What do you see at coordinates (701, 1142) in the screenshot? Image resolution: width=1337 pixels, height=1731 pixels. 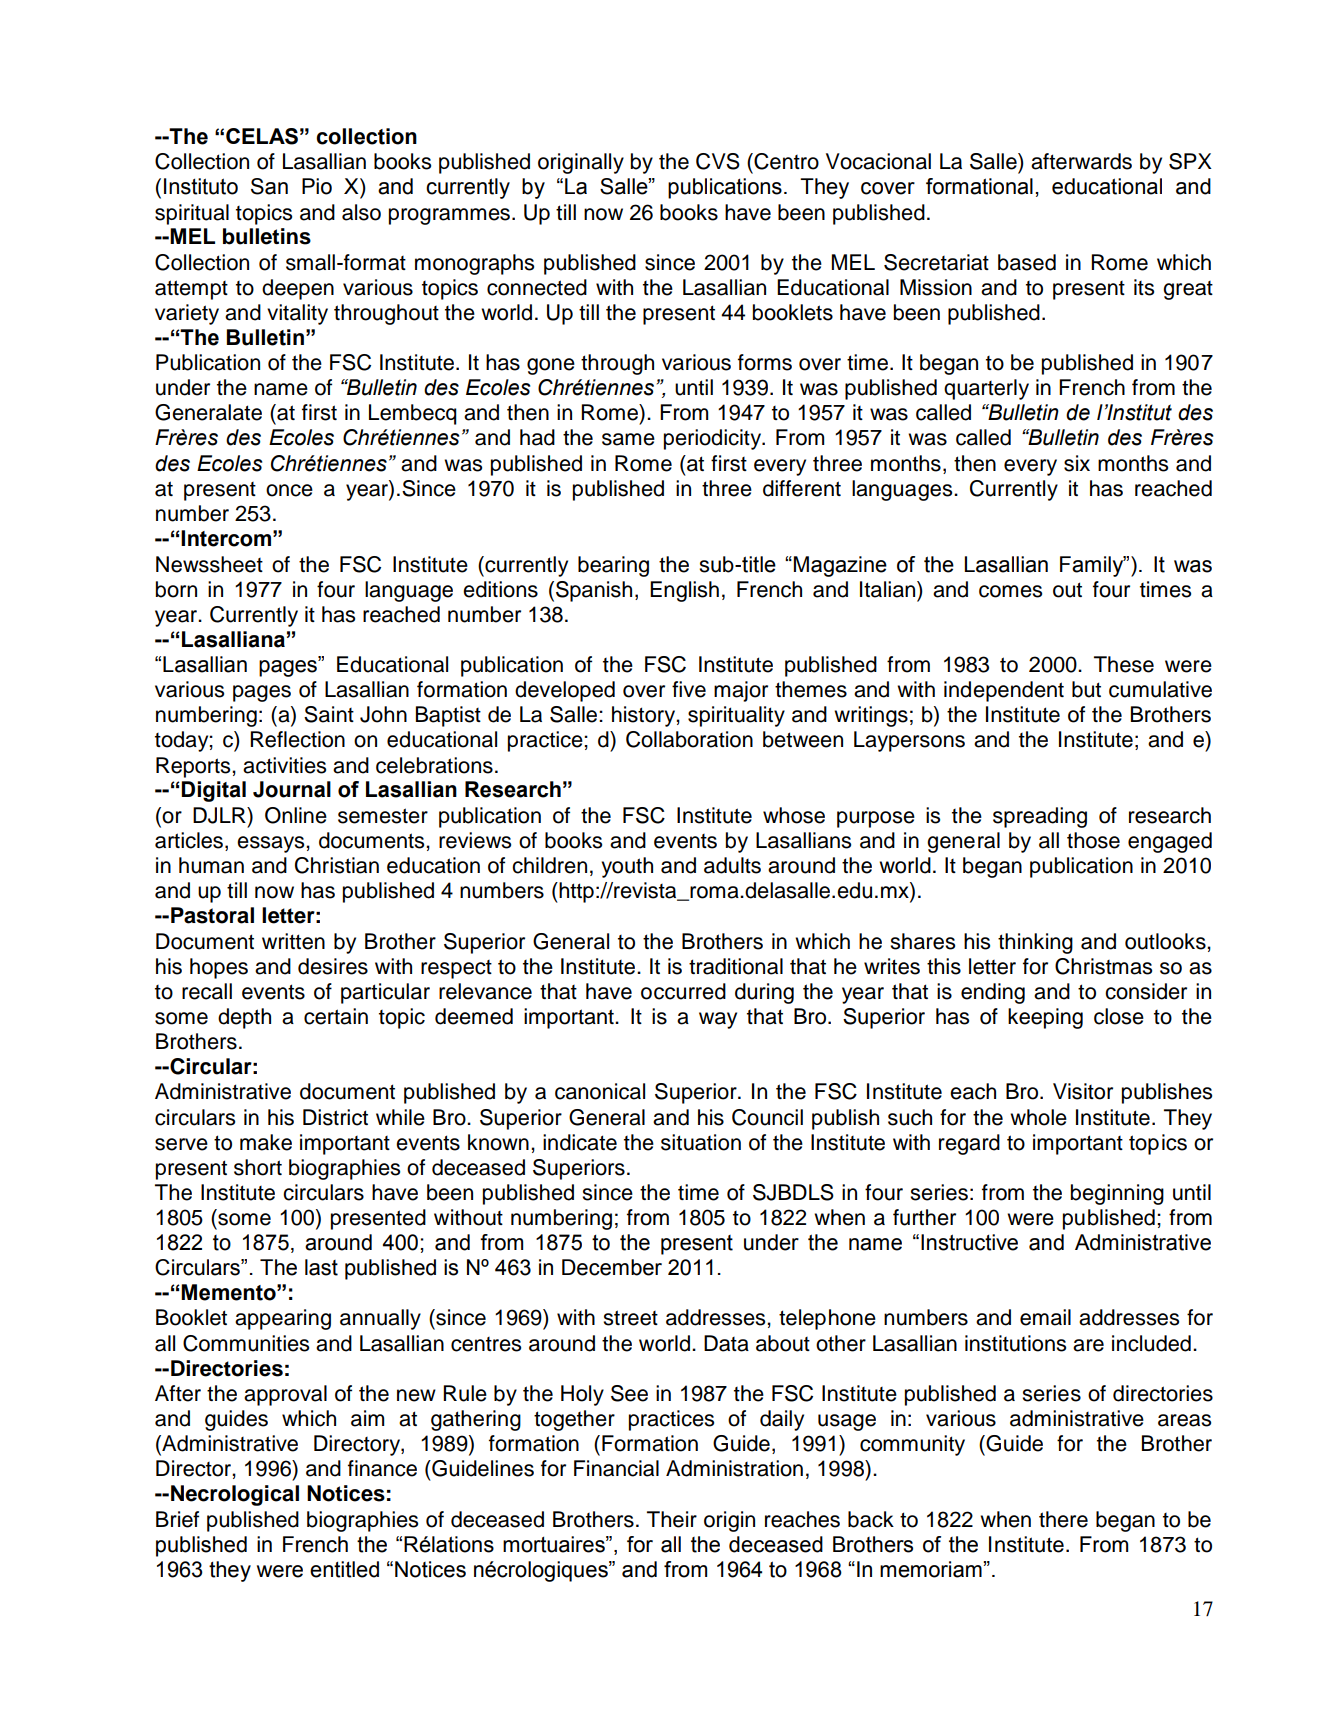 I see `situation` at bounding box center [701, 1142].
